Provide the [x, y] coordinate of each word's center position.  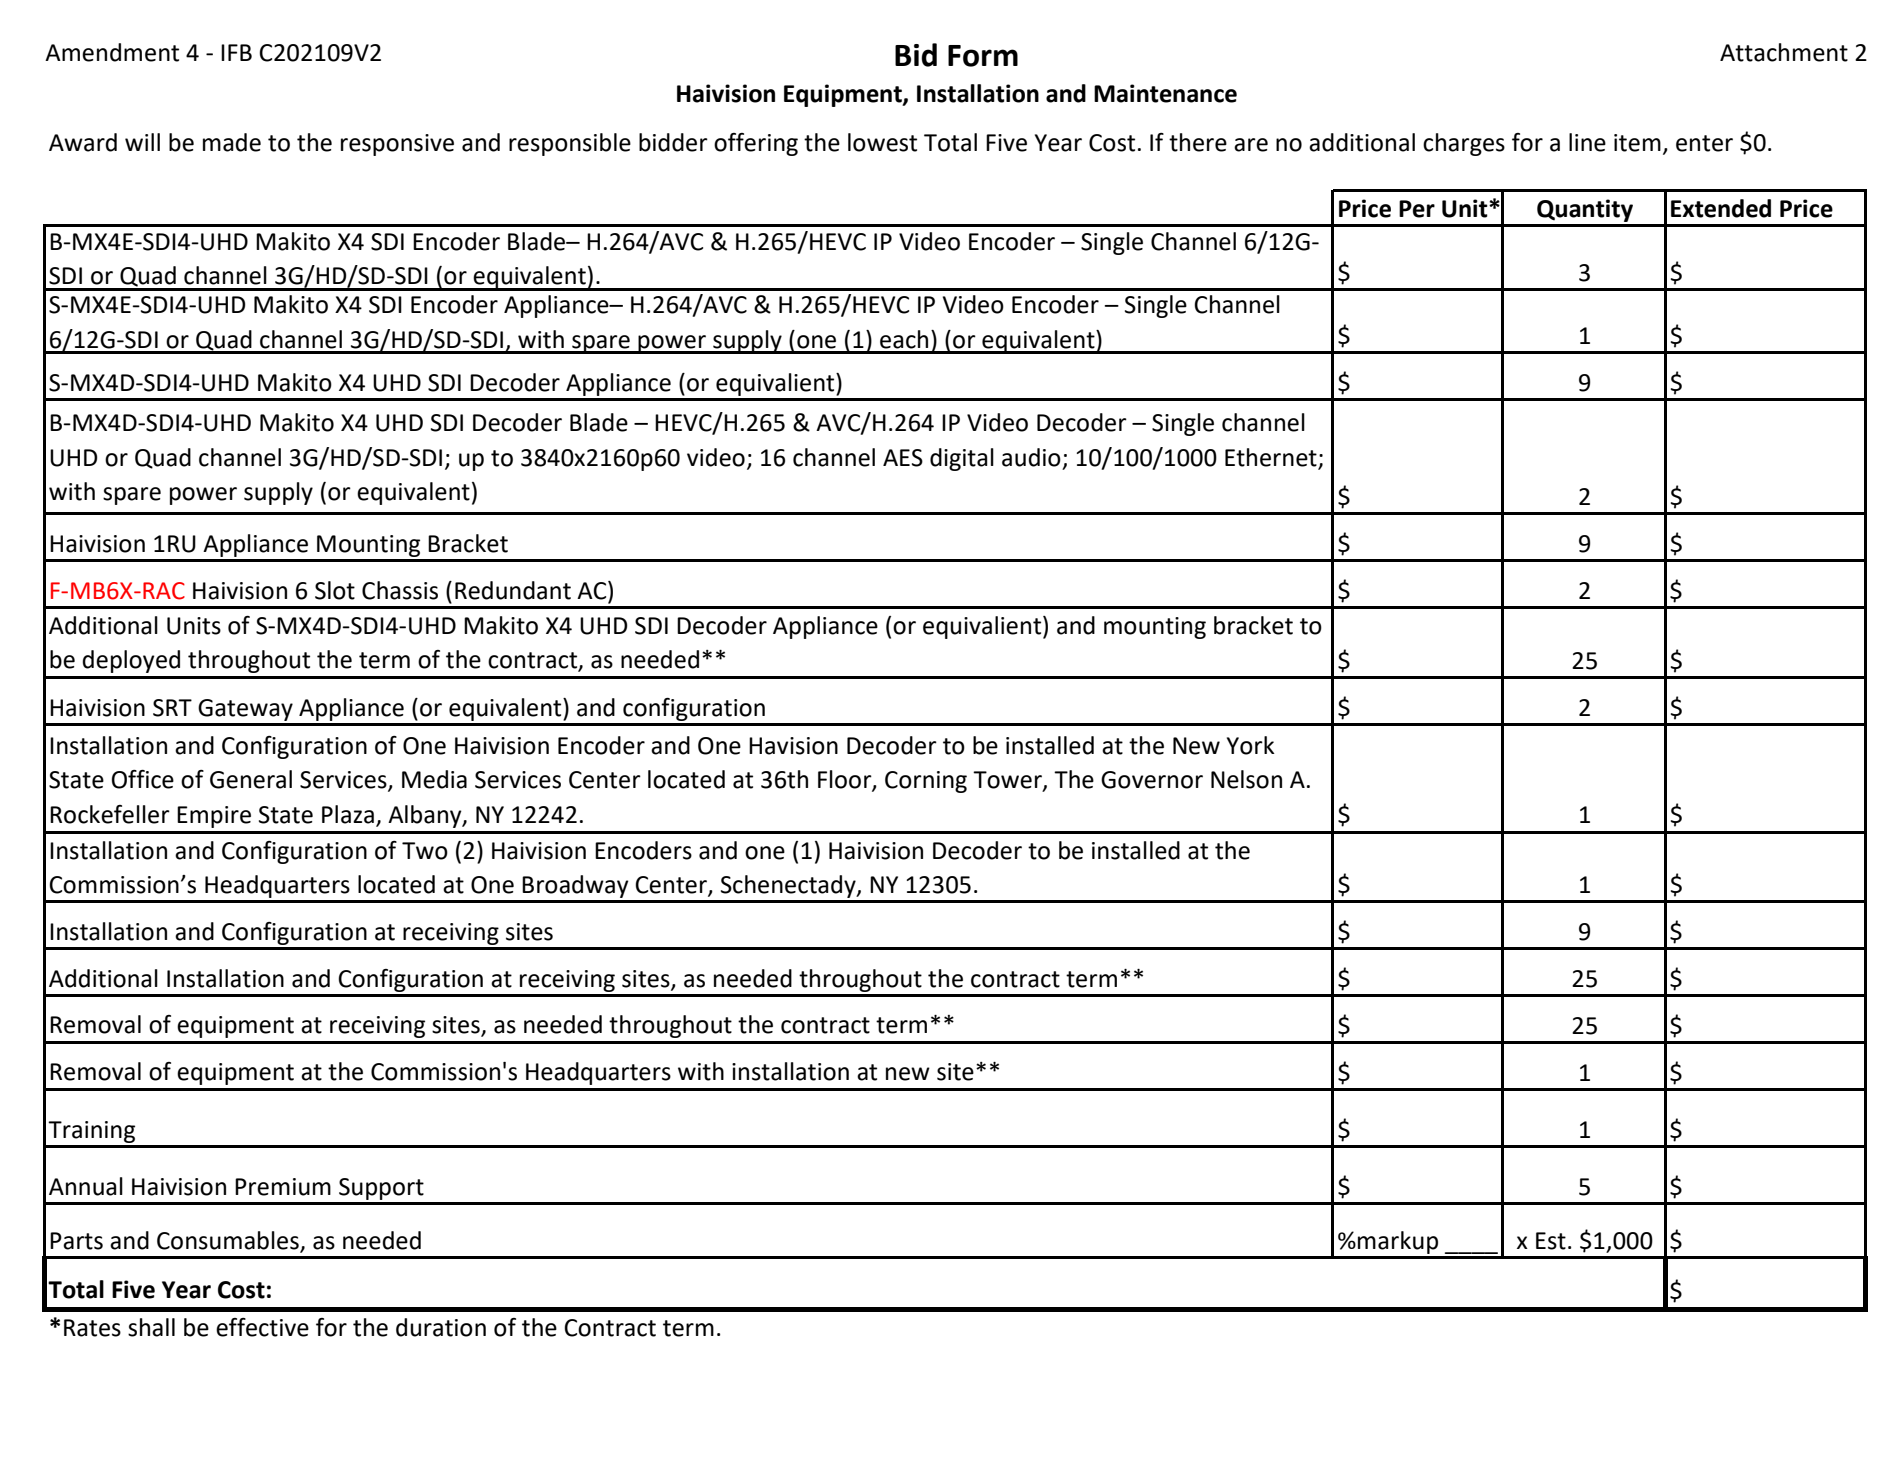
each [904, 339]
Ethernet [1271, 457]
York [1251, 745]
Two [425, 851]
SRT [172, 708]
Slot [335, 590]
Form [983, 56]
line [1587, 142]
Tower [1008, 781]
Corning [926, 782]
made [232, 142]
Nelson [1246, 779]
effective [262, 1327]
